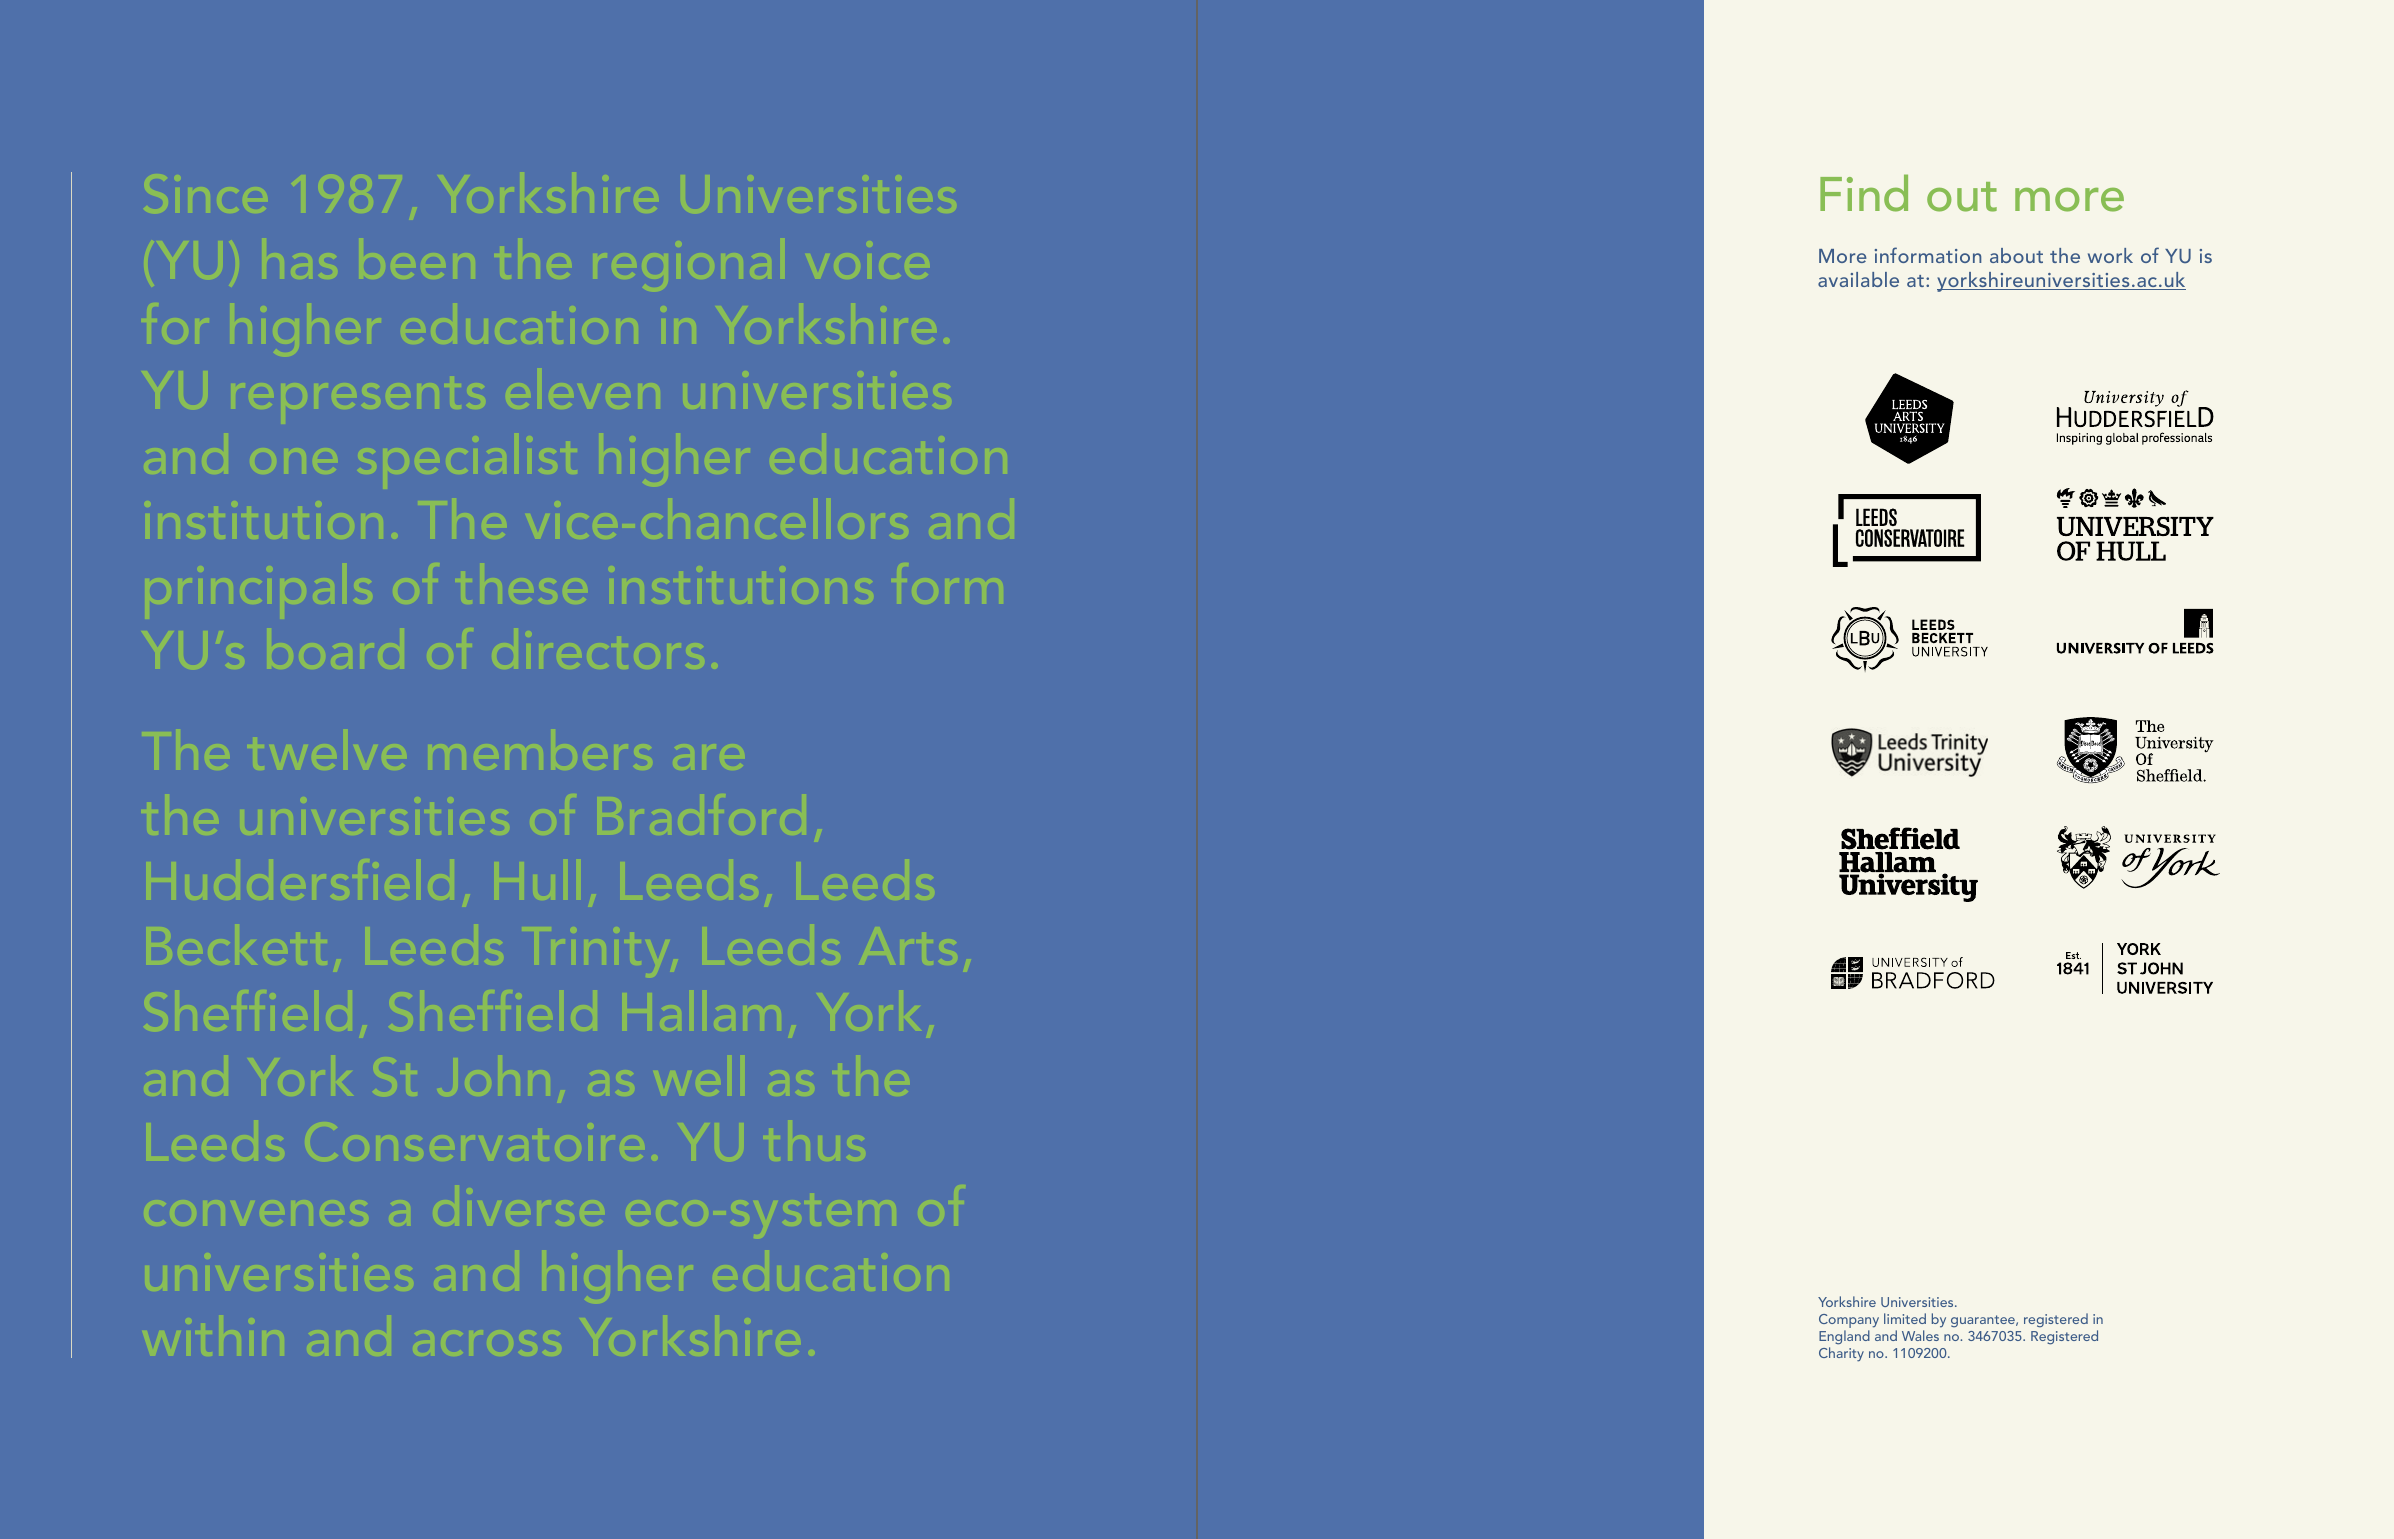  What do you see at coordinates (1864, 193) in the image?
I see `Find` at bounding box center [1864, 193].
